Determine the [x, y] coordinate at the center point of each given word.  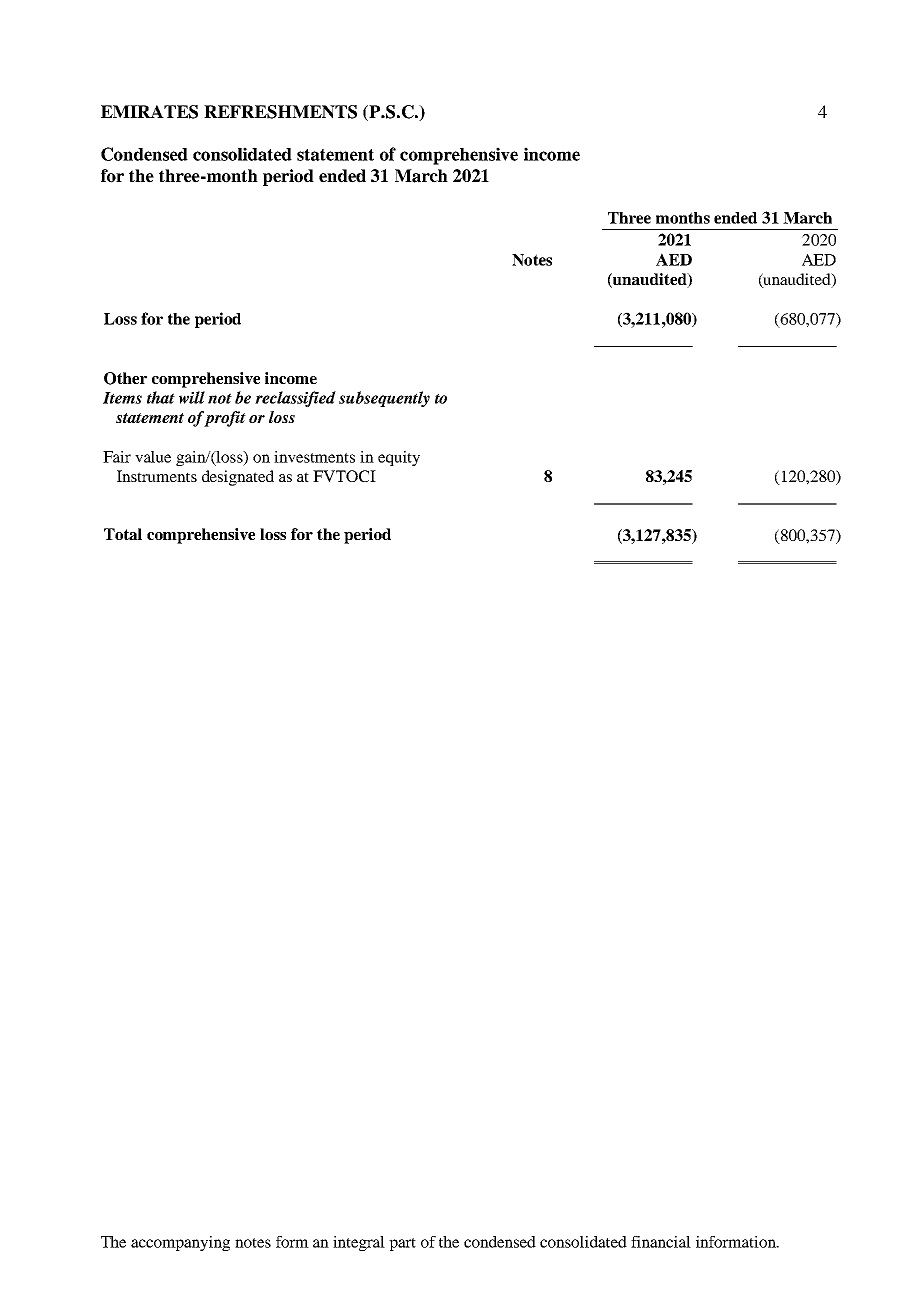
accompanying [180, 1243]
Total [123, 534]
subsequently [384, 399]
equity [399, 458]
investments [314, 457]
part [402, 1244]
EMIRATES [149, 112]
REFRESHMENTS [280, 112]
